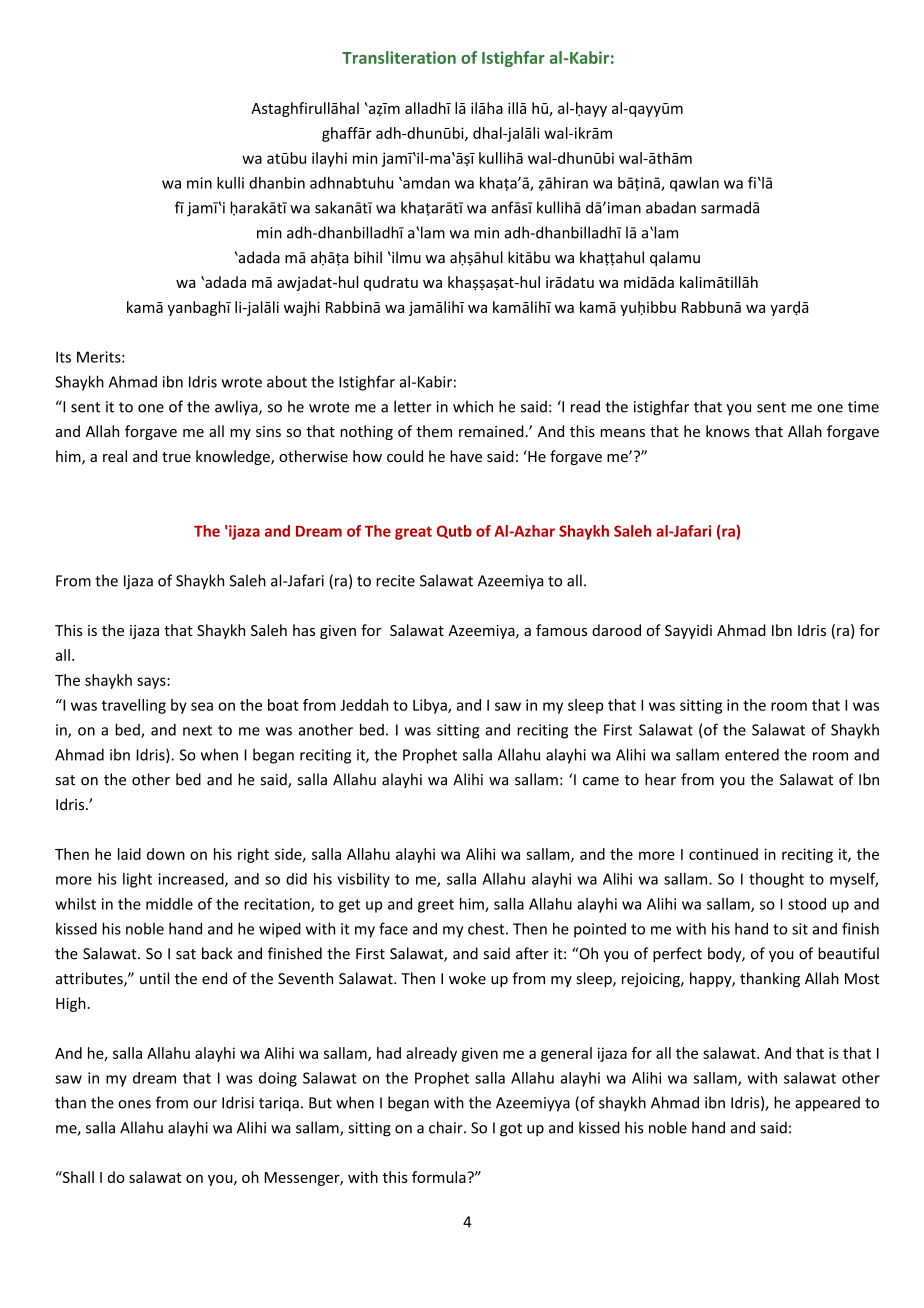  Describe the element at coordinates (405, 257) in the screenshot. I see `ilmu` at that location.
